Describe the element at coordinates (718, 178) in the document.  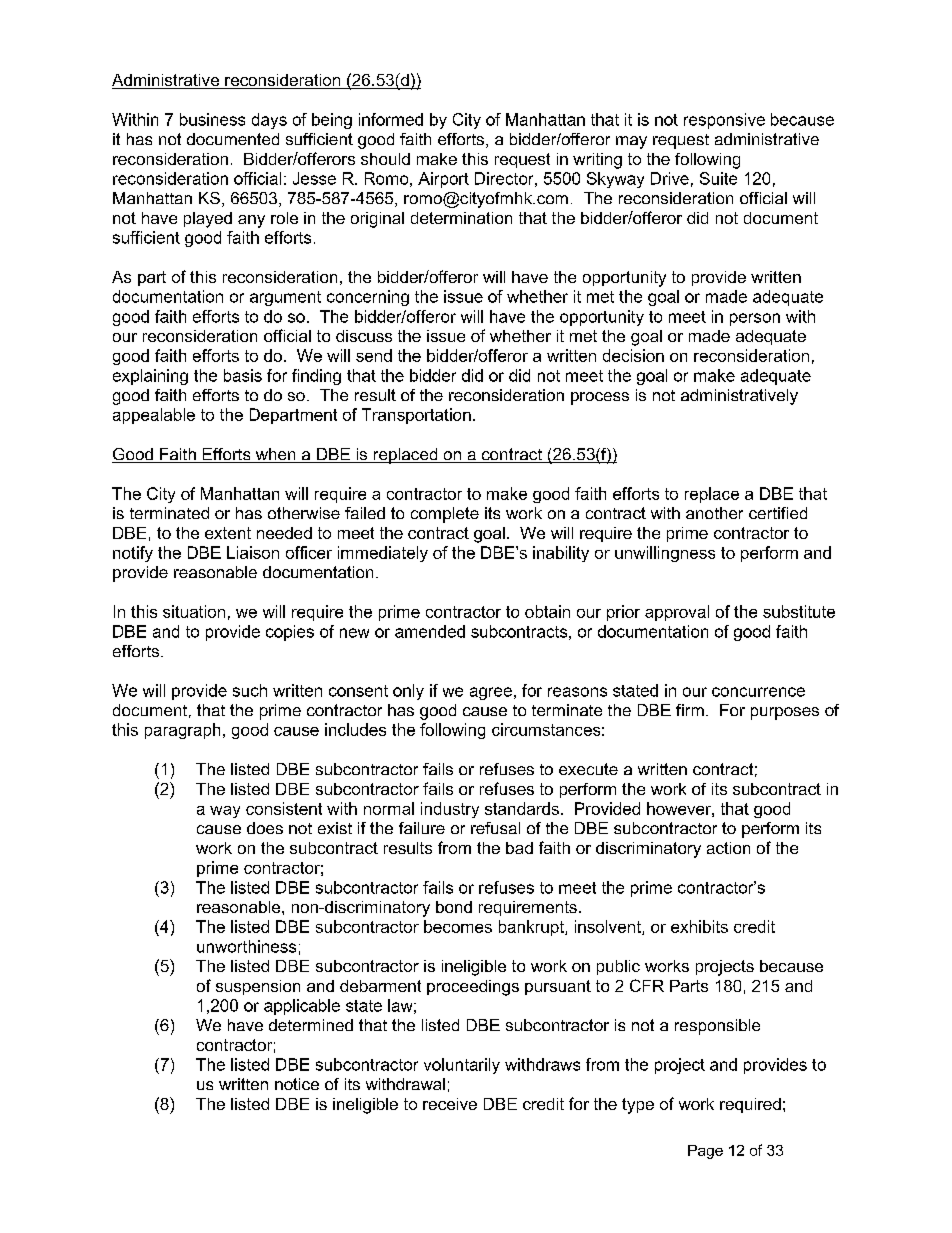
I see `Suite` at that location.
